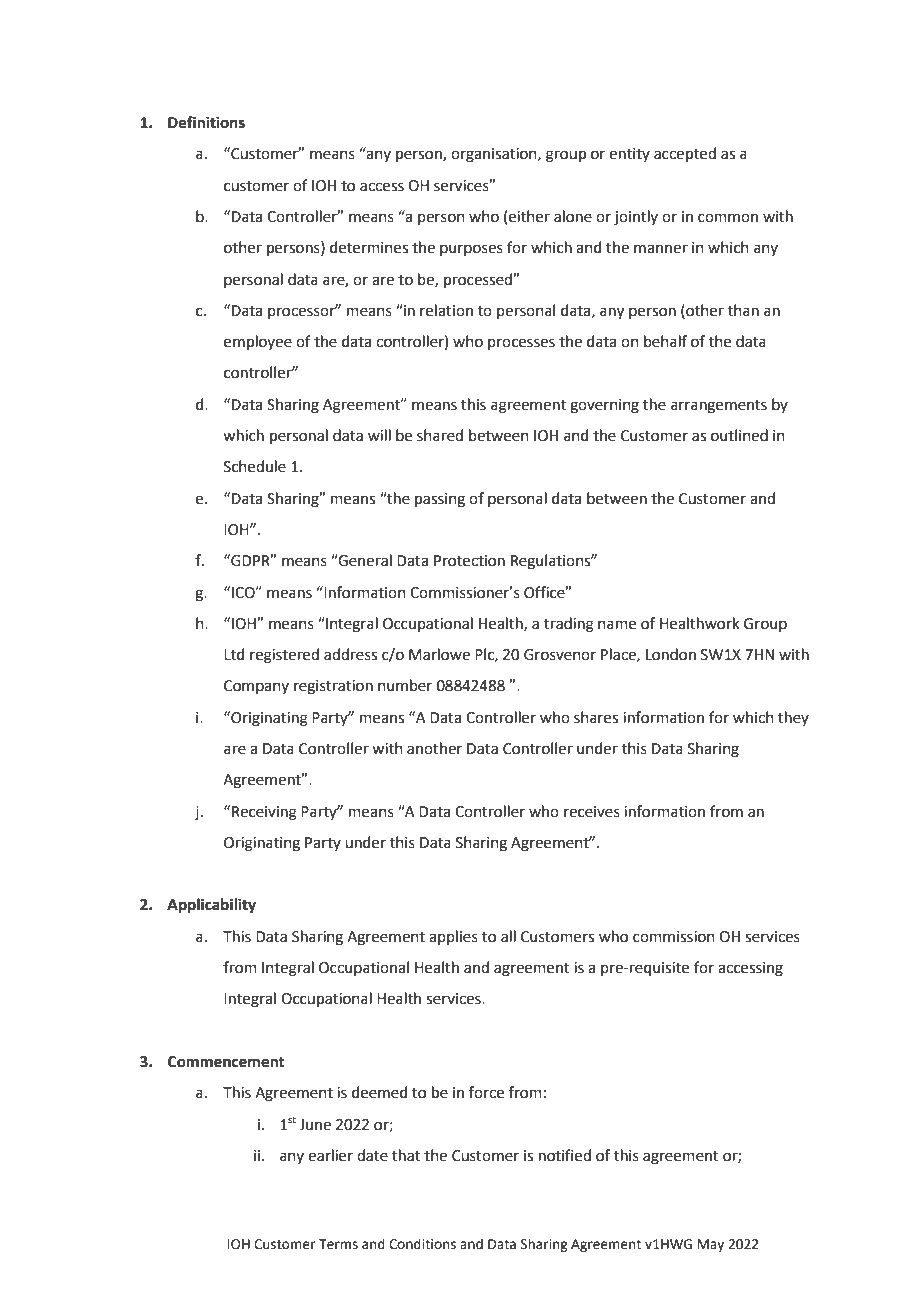  What do you see at coordinates (685, 154) in the screenshot?
I see `accepted` at bounding box center [685, 154].
